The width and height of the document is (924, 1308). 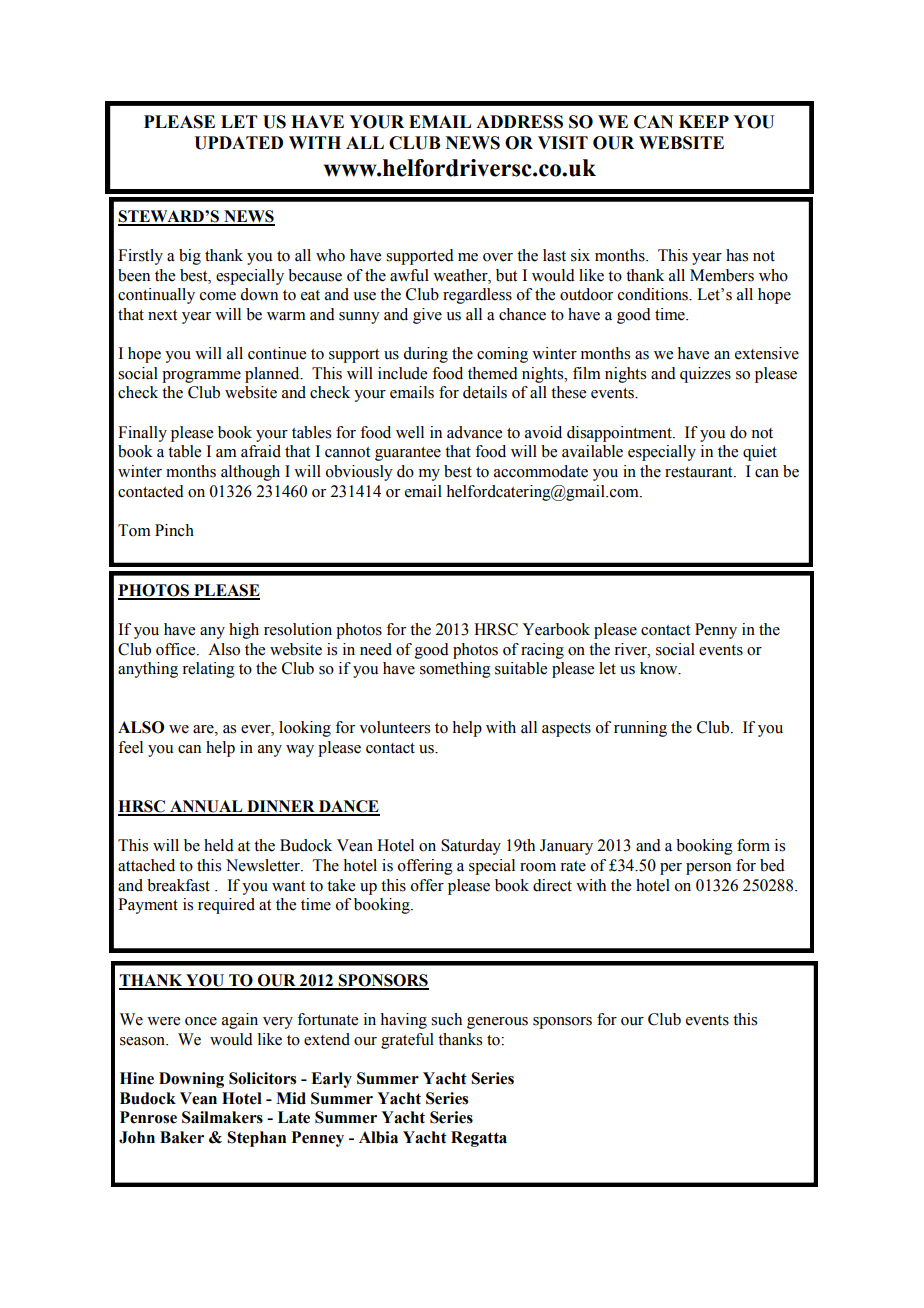 I want to click on programme, so click(x=201, y=377).
